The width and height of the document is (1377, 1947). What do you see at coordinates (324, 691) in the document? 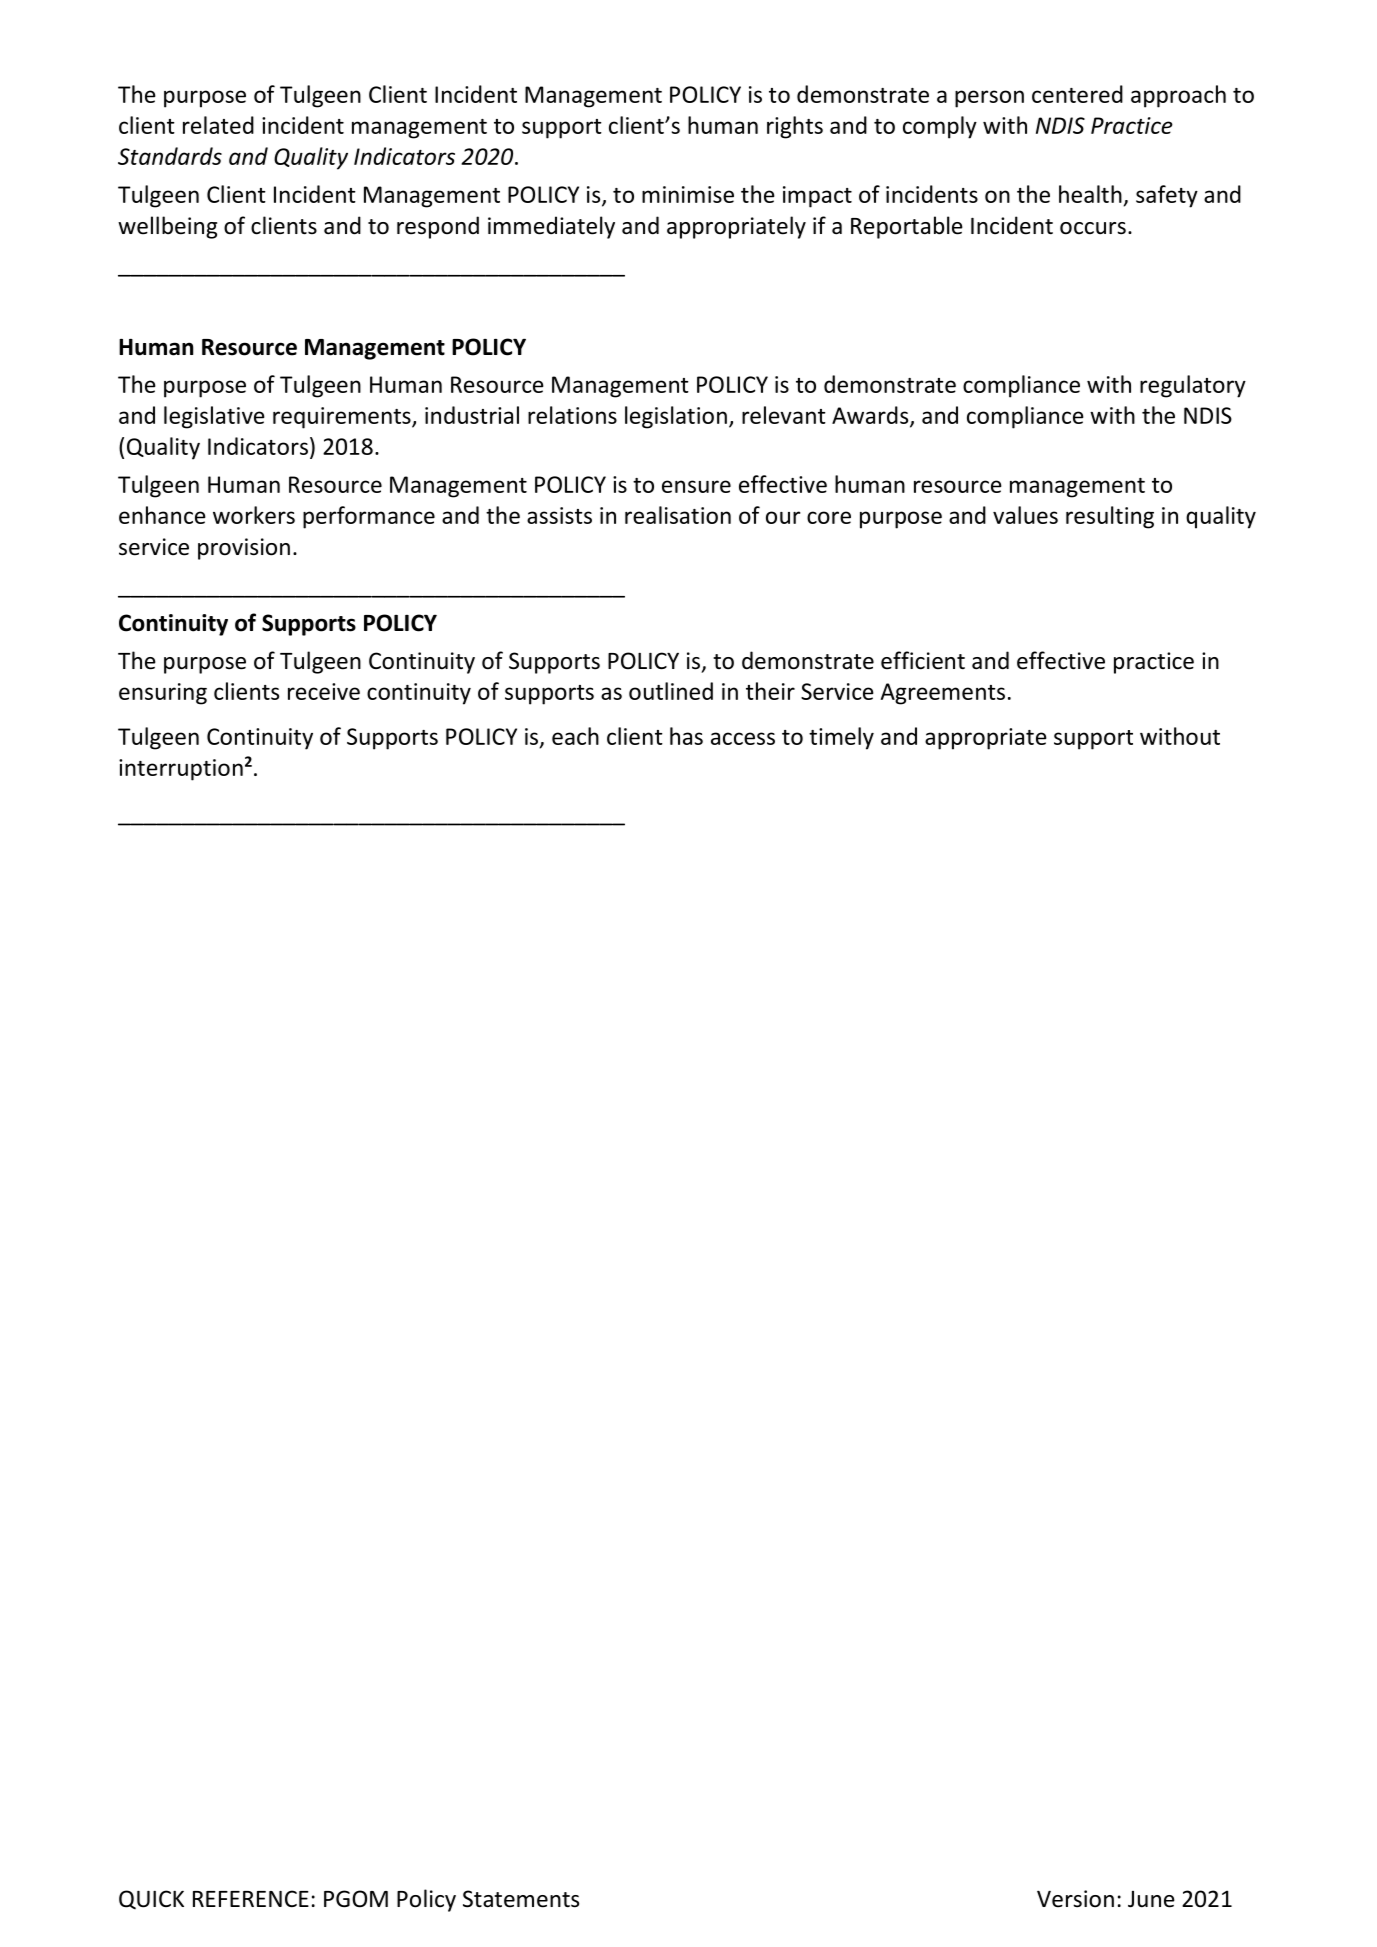
I see `receive` at bounding box center [324, 691].
